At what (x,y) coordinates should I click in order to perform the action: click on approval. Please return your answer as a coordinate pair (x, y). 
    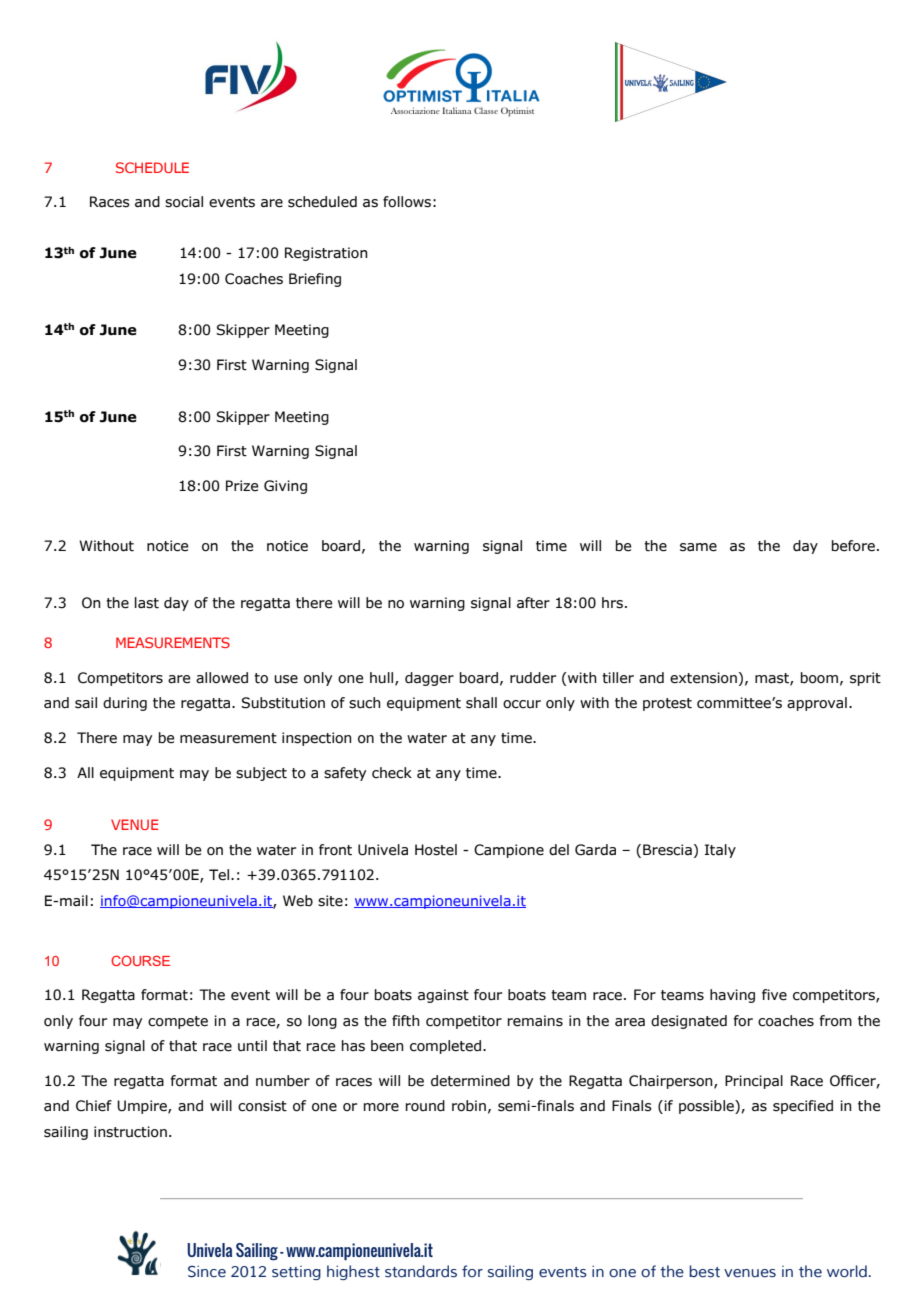
    Looking at the image, I should click on (817, 704).
